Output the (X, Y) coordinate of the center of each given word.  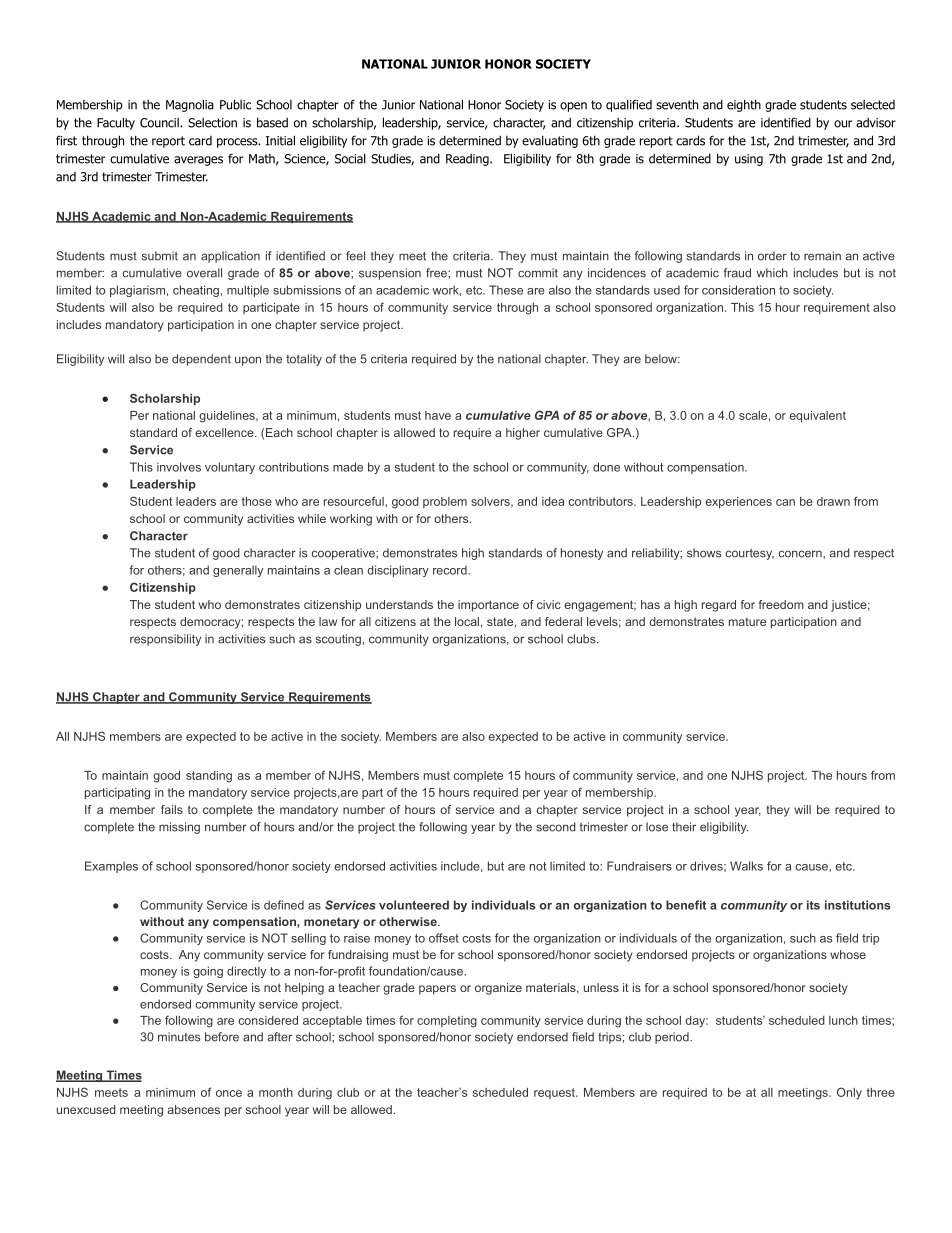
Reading (468, 160)
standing (209, 777)
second (556, 827)
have (438, 415)
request (555, 1093)
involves (179, 467)
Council (160, 123)
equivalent (817, 416)
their (684, 827)
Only (849, 1093)
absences (193, 1109)
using (749, 160)
